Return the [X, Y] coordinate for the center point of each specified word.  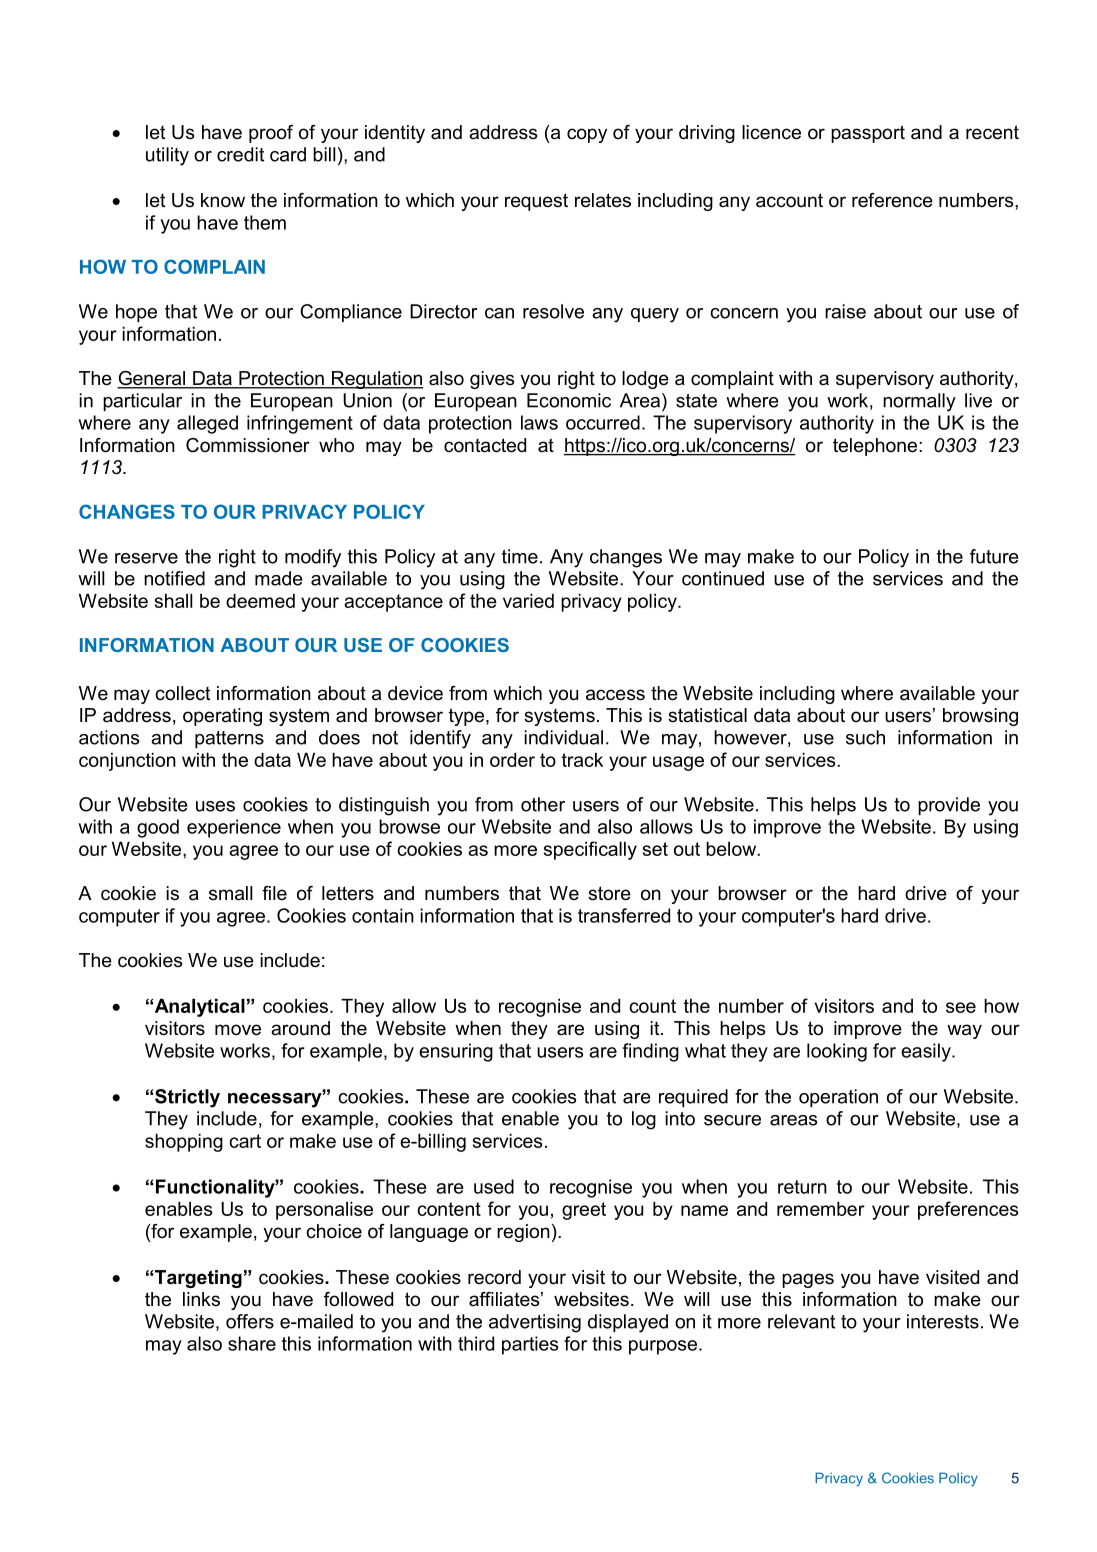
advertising [535, 1323]
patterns [229, 739]
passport [868, 134]
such [865, 737]
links [201, 1299]
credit [240, 154]
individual [563, 737]
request [536, 202]
